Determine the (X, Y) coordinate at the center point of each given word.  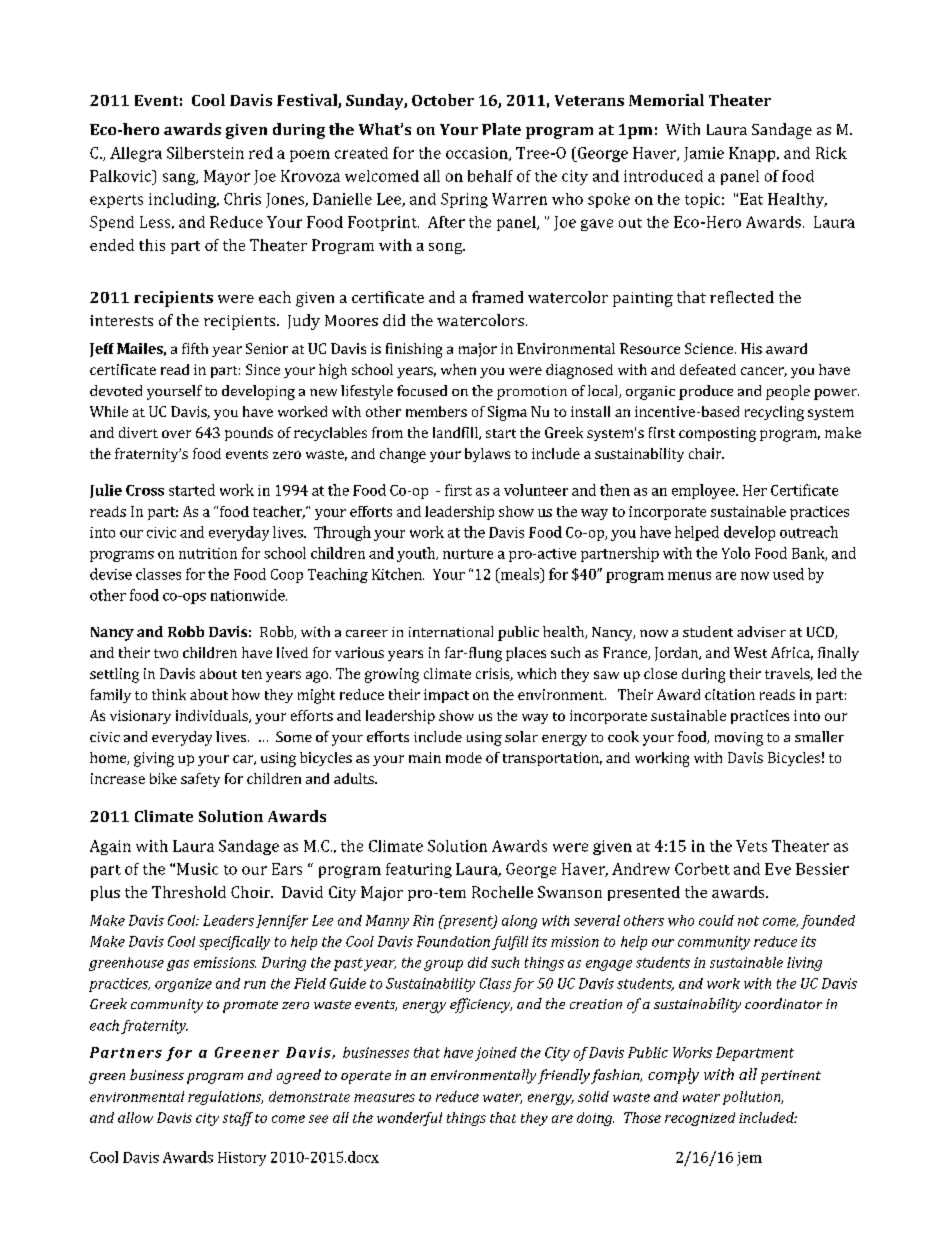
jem (749, 1159)
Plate (501, 129)
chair (706, 453)
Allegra (136, 154)
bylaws (487, 455)
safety (200, 780)
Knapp (753, 154)
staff (238, 1119)
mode (464, 757)
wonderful (409, 1119)
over (176, 434)
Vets (751, 846)
